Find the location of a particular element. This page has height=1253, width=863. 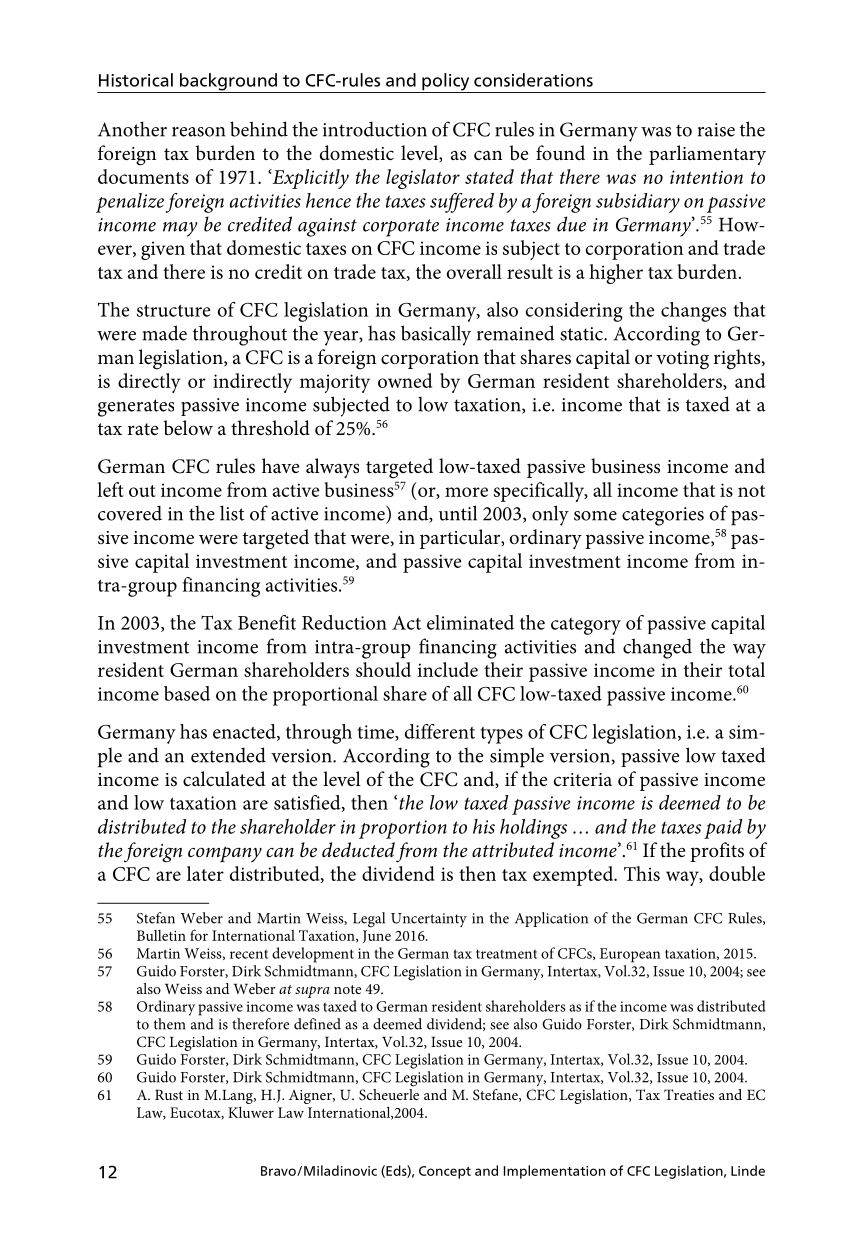

reason is located at coordinates (198, 132).
